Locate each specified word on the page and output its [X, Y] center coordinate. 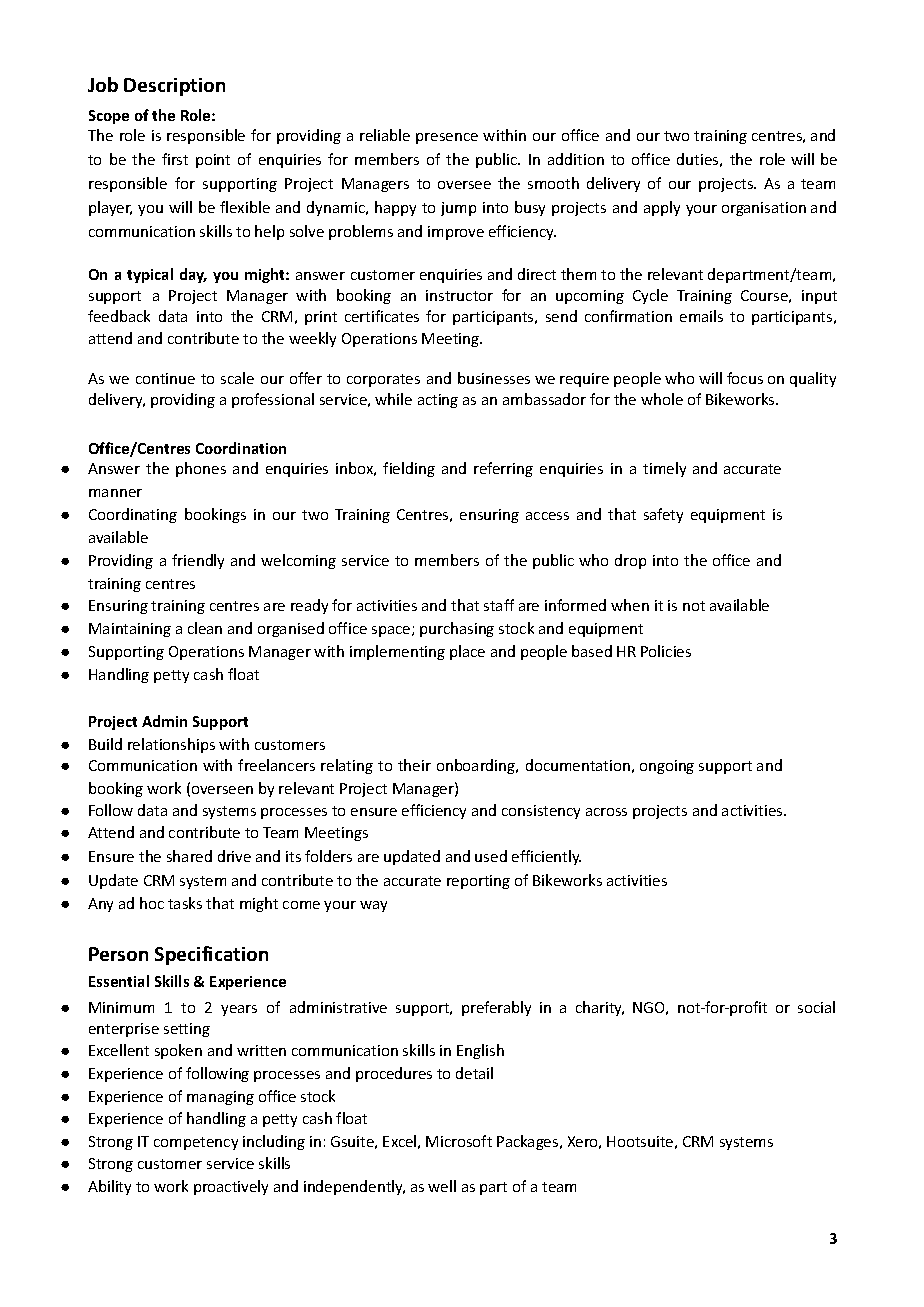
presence [447, 138]
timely [664, 469]
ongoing [667, 767]
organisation [764, 209]
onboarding [477, 766]
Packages [529, 1142]
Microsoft [459, 1141]
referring [503, 469]
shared [189, 856]
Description [174, 87]
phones [201, 469]
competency [196, 1143]
